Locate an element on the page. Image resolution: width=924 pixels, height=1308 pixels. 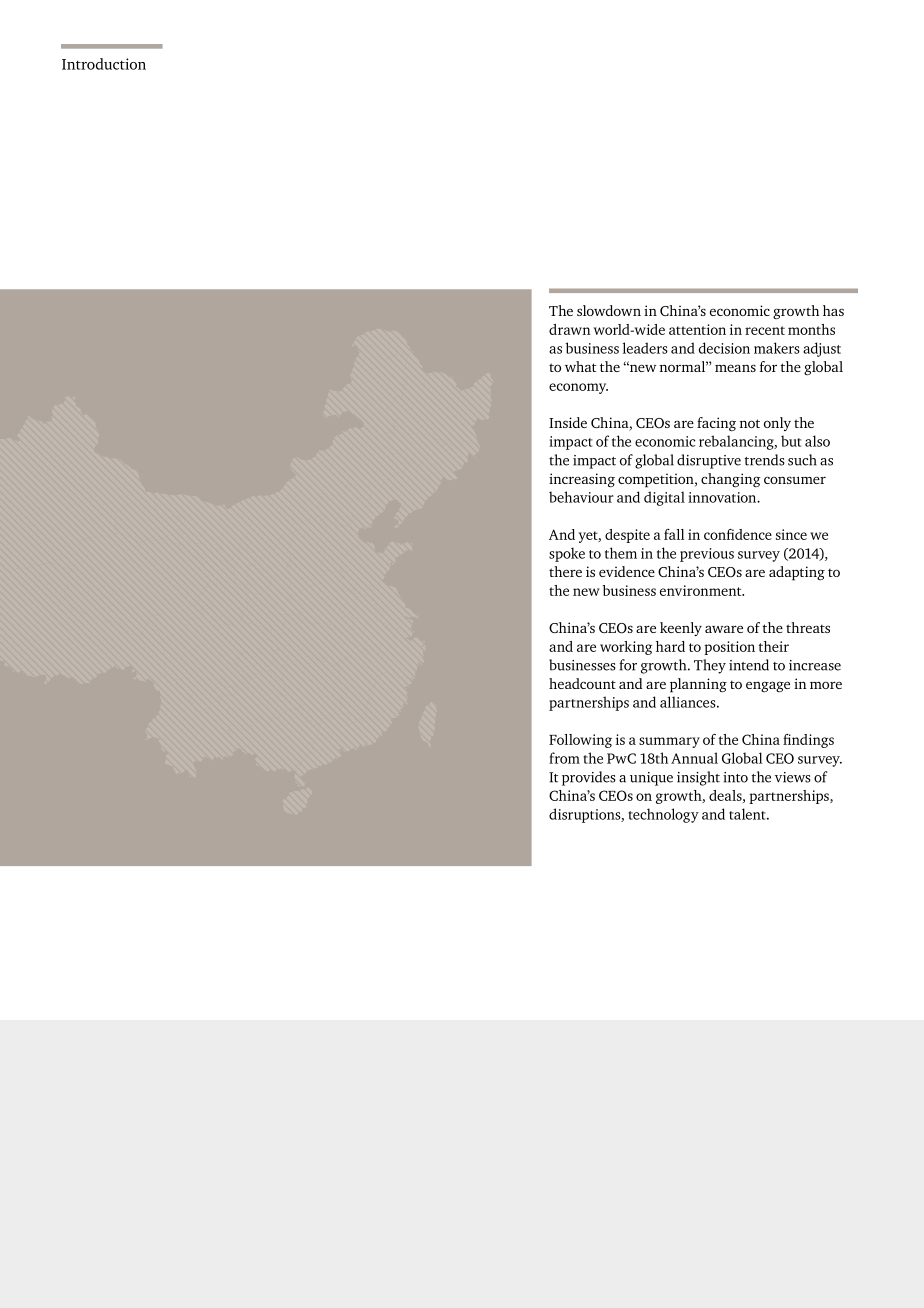
drawn is located at coordinates (570, 329).
